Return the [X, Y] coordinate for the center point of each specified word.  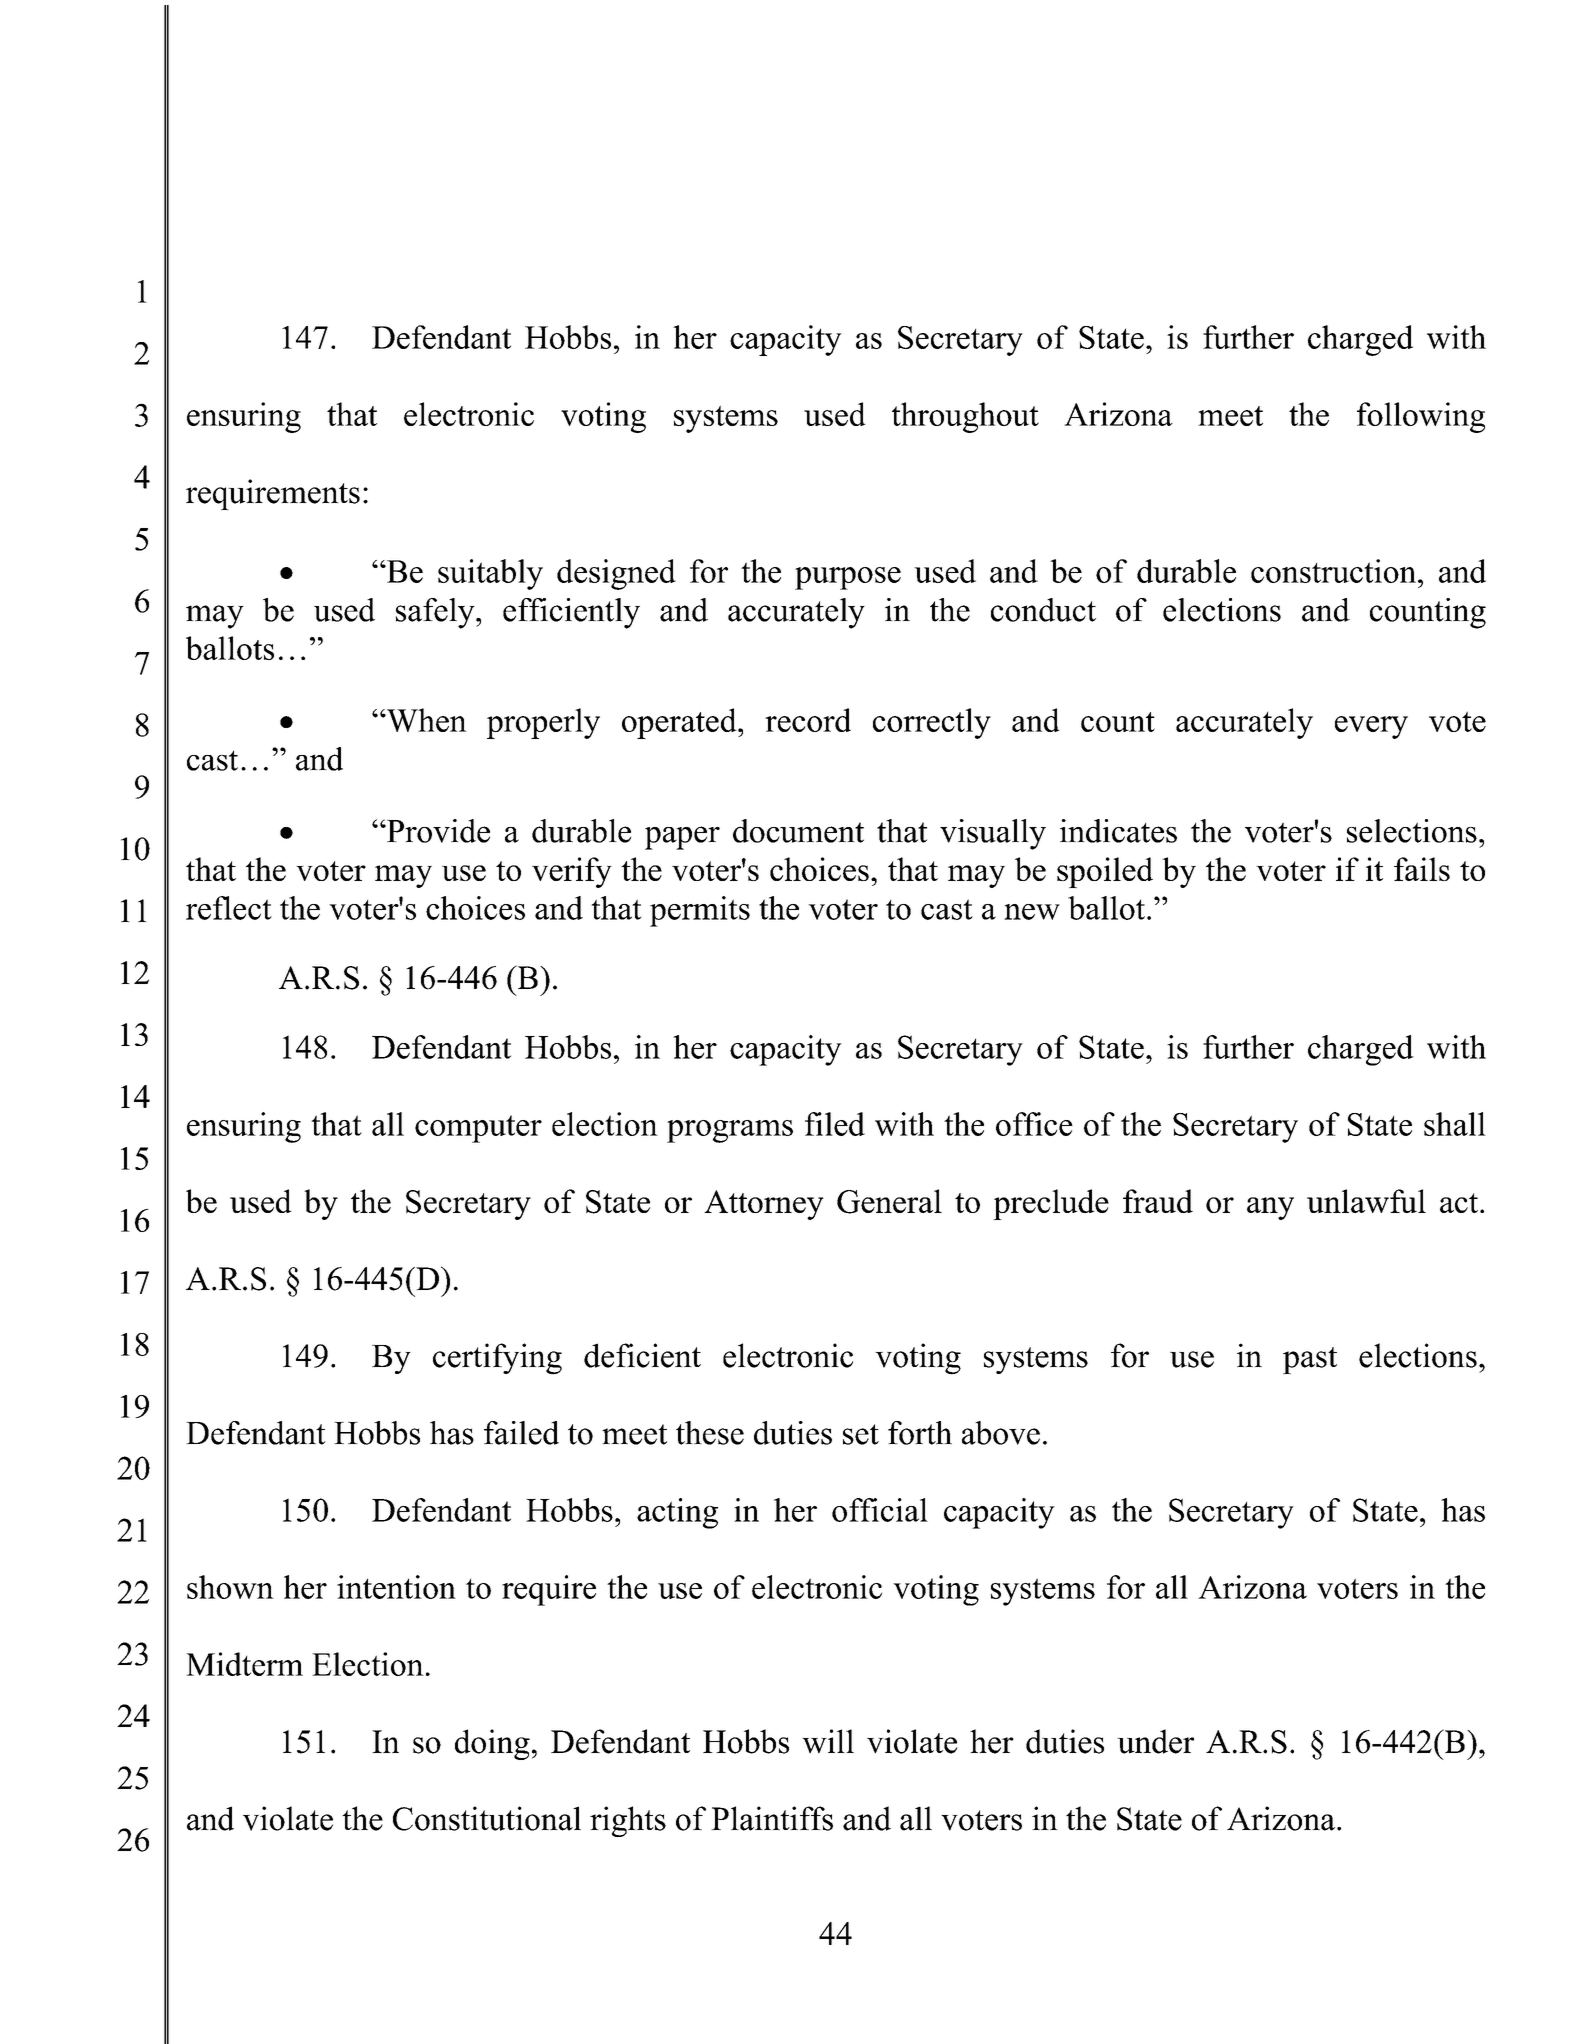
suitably [490, 574]
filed [835, 1124]
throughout [965, 417]
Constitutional [487, 1818]
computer [478, 1129]
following [1421, 417]
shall [1455, 1124]
